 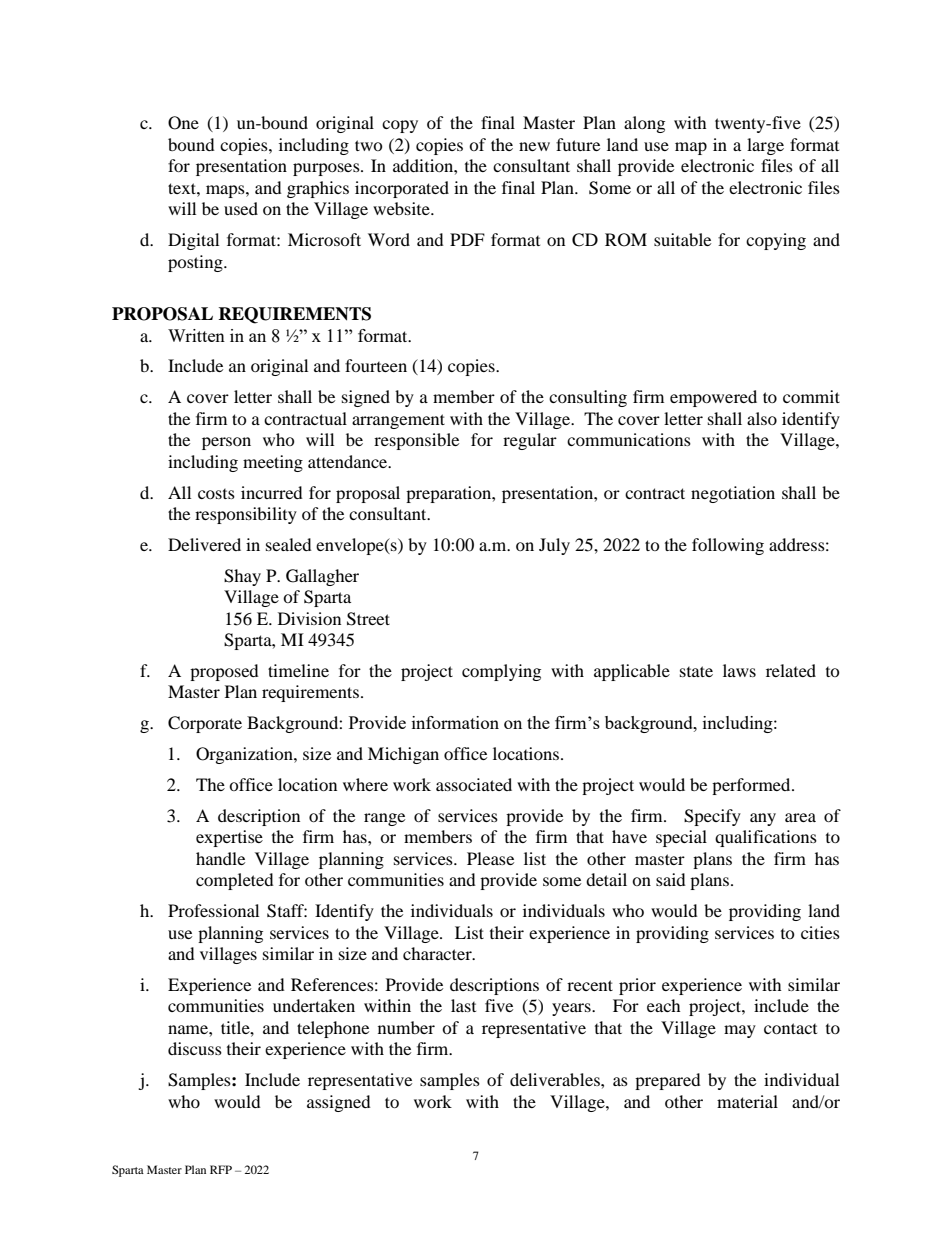 I want to click on purposes, so click(x=327, y=169).
